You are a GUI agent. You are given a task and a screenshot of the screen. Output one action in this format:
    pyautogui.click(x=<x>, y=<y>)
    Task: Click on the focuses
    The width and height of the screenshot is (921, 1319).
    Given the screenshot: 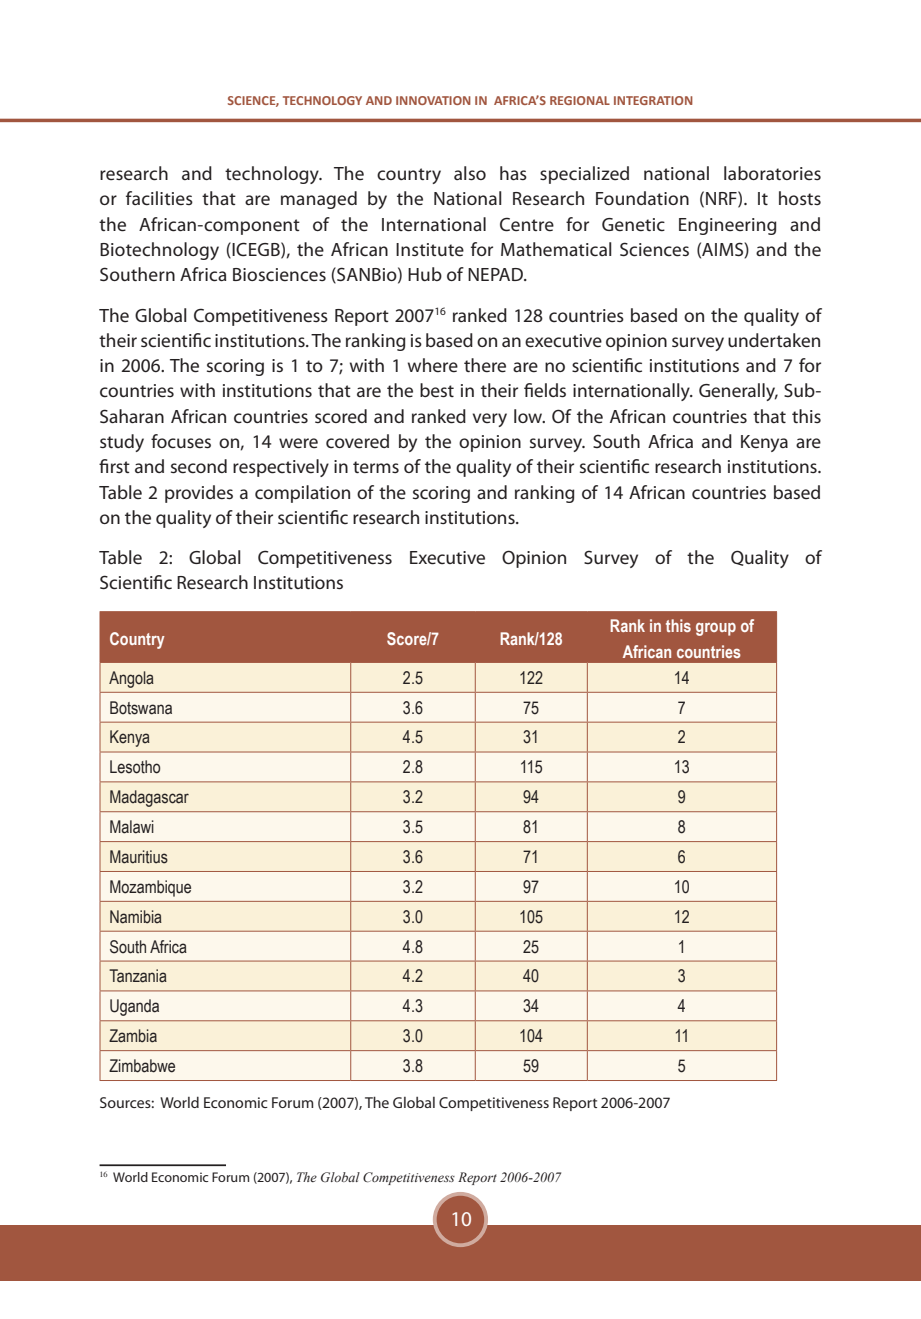 What is the action you would take?
    pyautogui.click(x=181, y=441)
